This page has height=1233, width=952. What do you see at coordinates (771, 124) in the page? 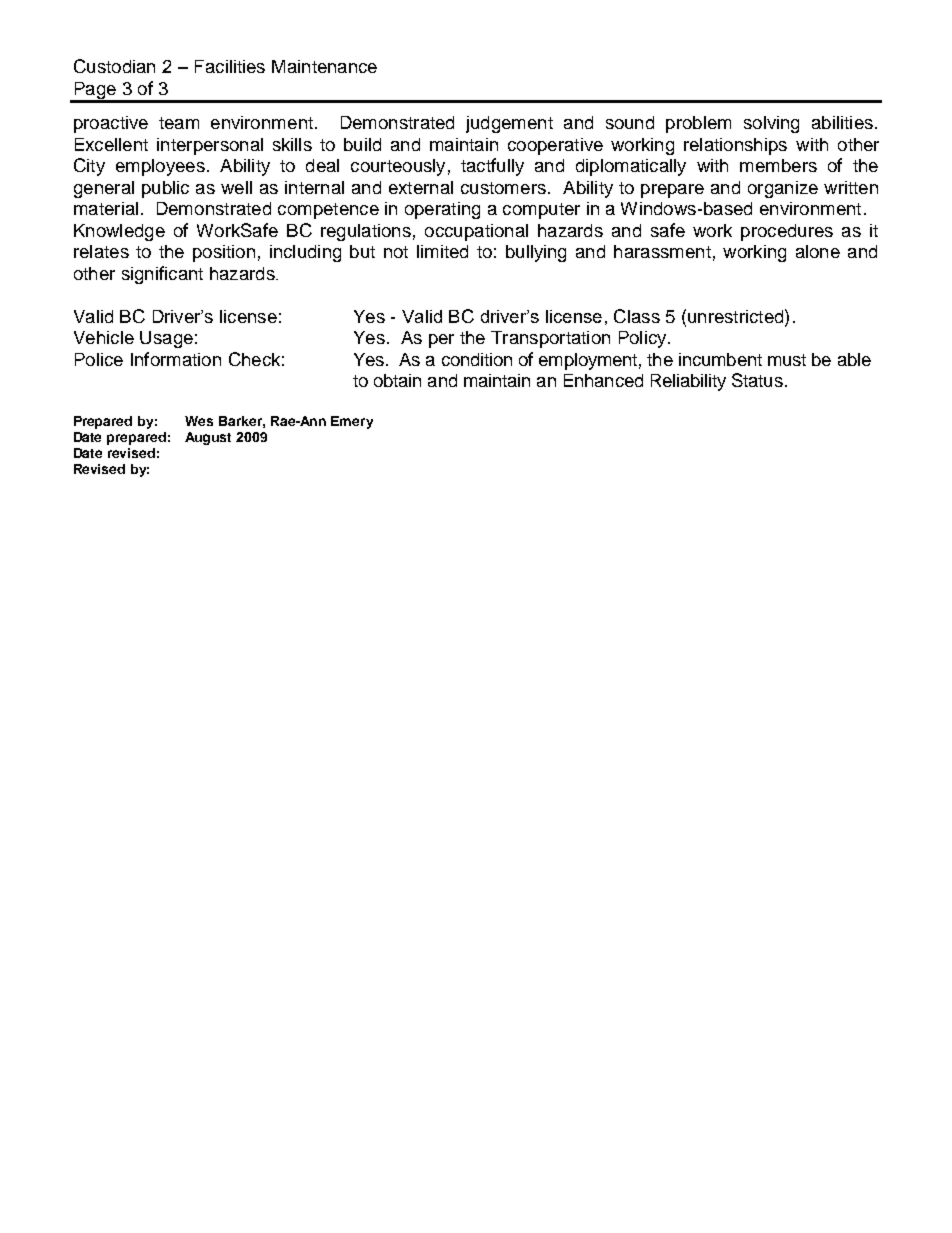
I see `solving` at bounding box center [771, 124].
